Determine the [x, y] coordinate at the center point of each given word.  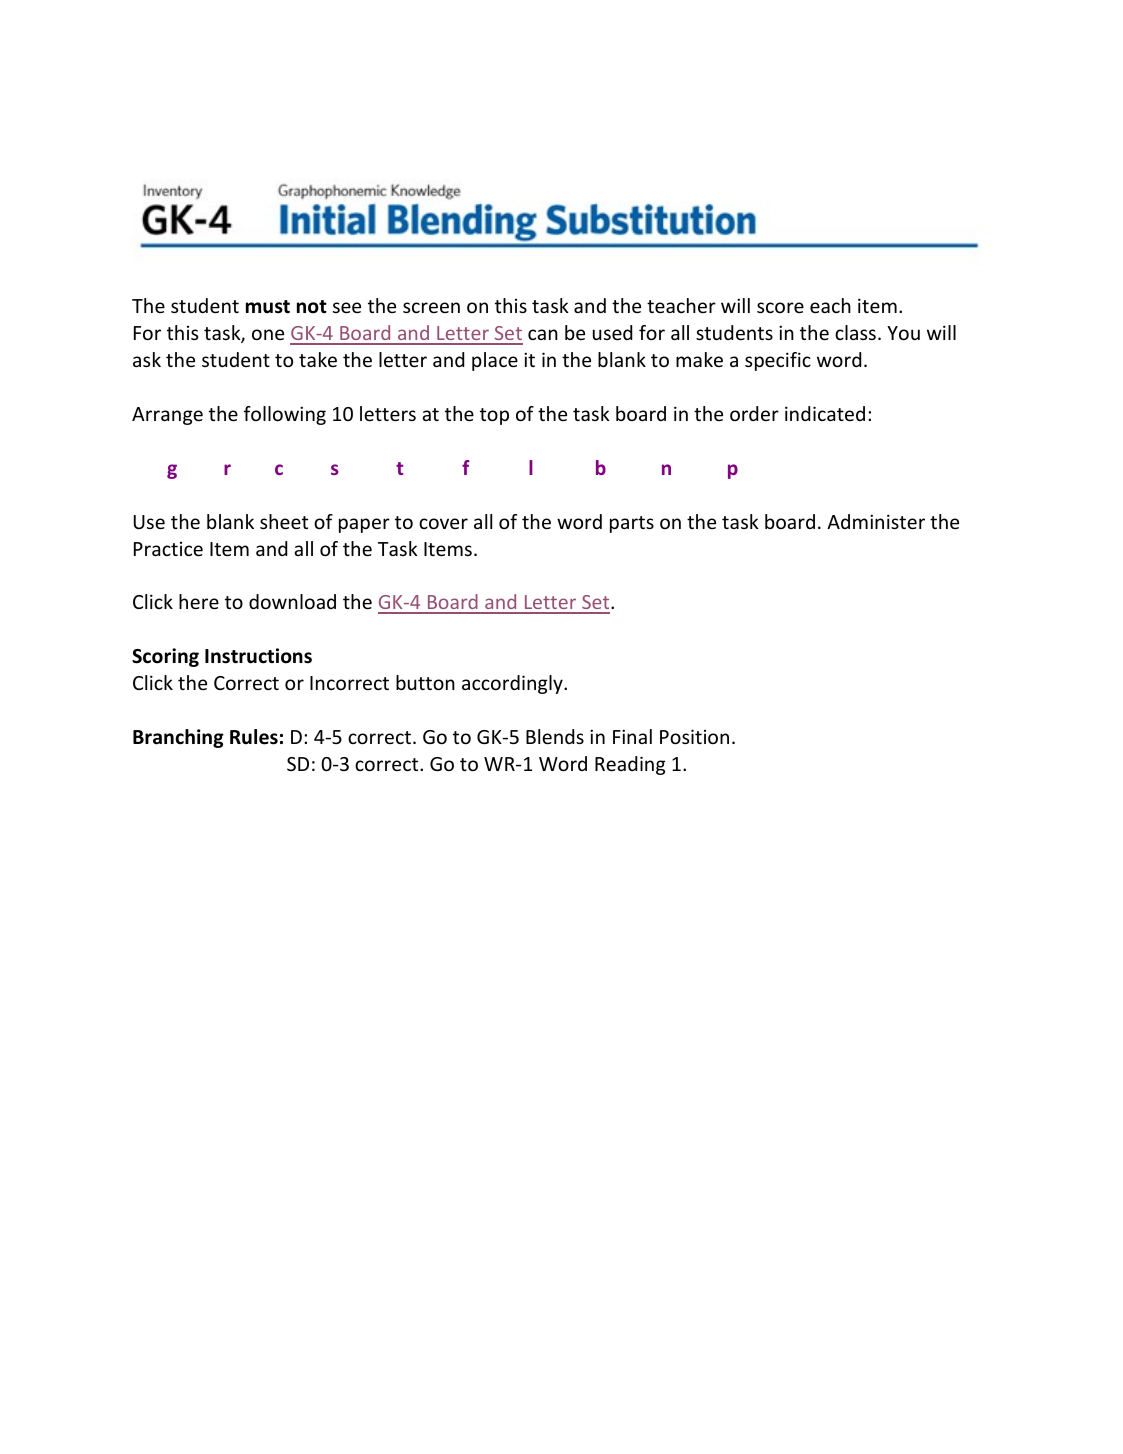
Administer [876, 521]
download [292, 601]
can [543, 334]
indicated [825, 413]
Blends [555, 736]
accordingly [513, 684]
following [285, 415]
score [780, 307]
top [494, 416]
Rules [254, 737]
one [268, 334]
